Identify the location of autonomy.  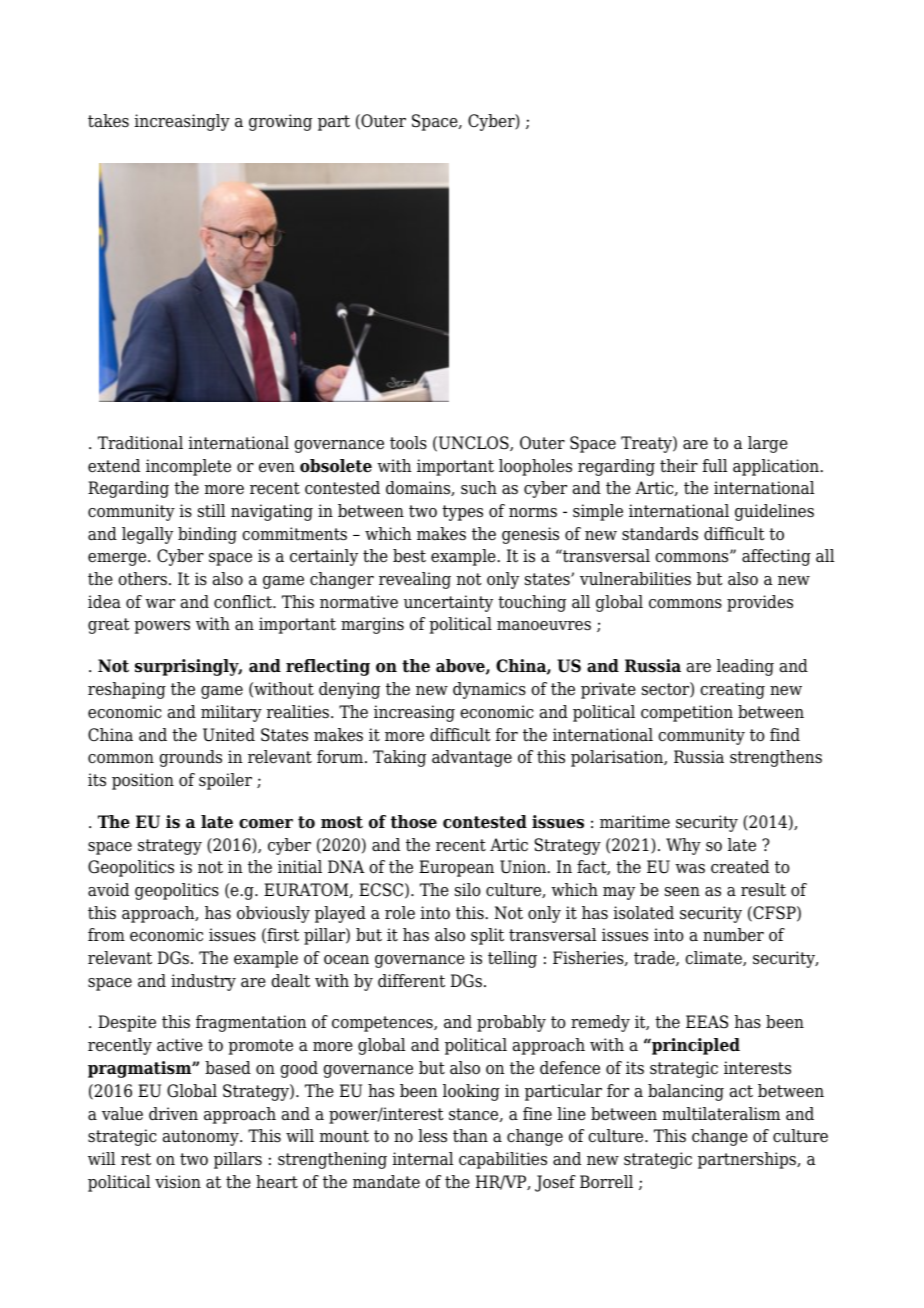
(202, 1138).
